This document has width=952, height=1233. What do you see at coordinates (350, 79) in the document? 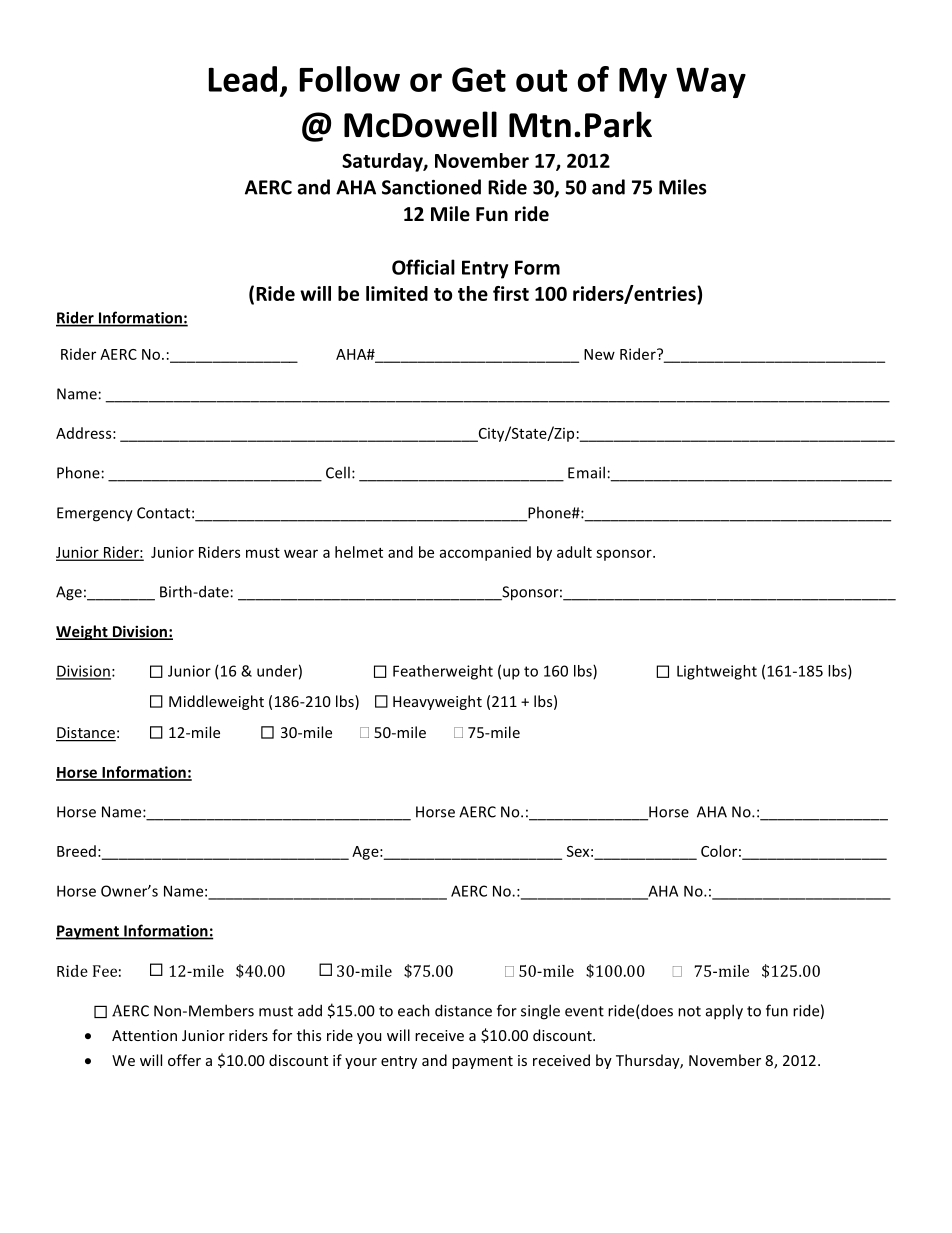
I see `Follow` at bounding box center [350, 79].
